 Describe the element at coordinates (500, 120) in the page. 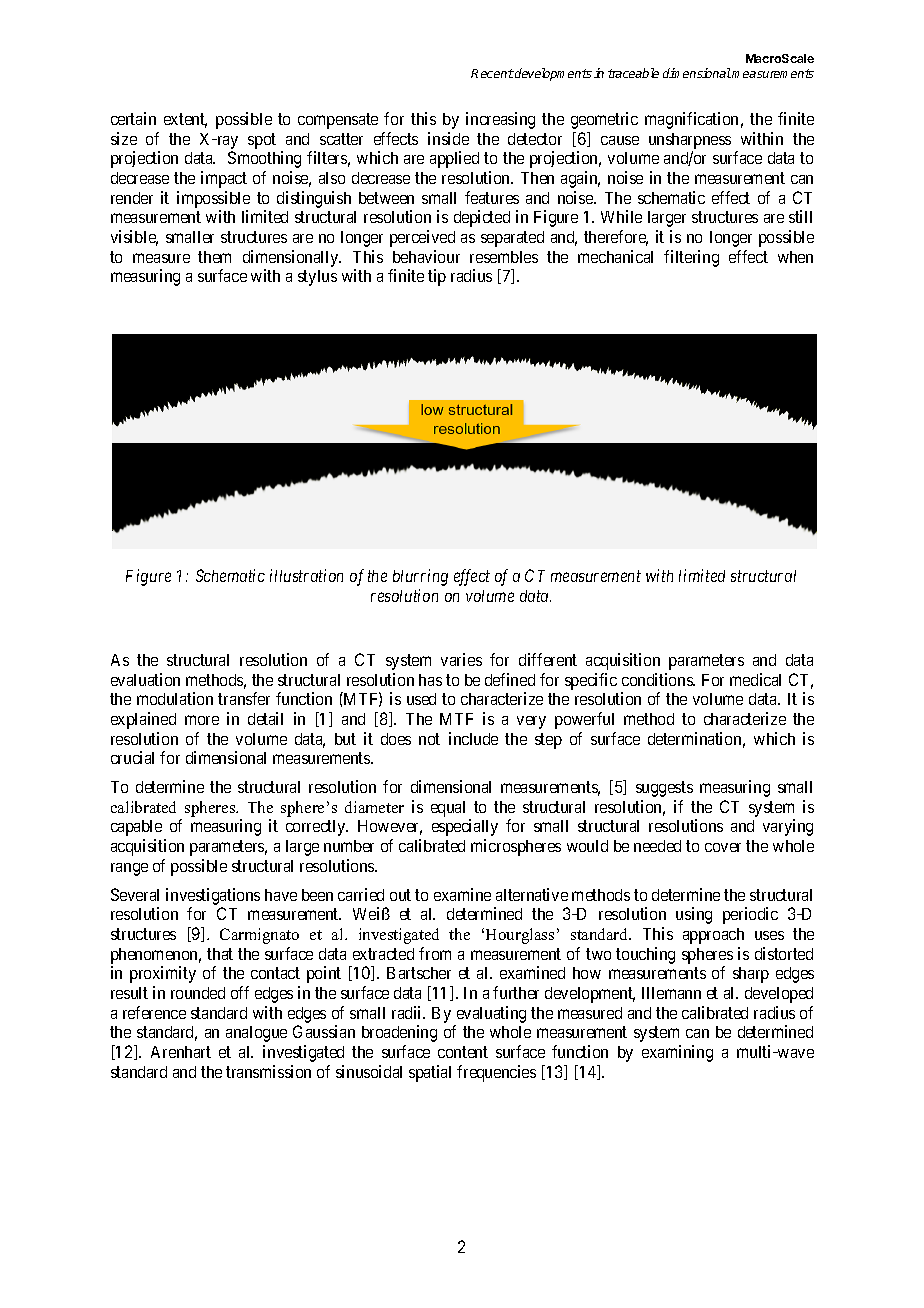

I see `increasing` at that location.
